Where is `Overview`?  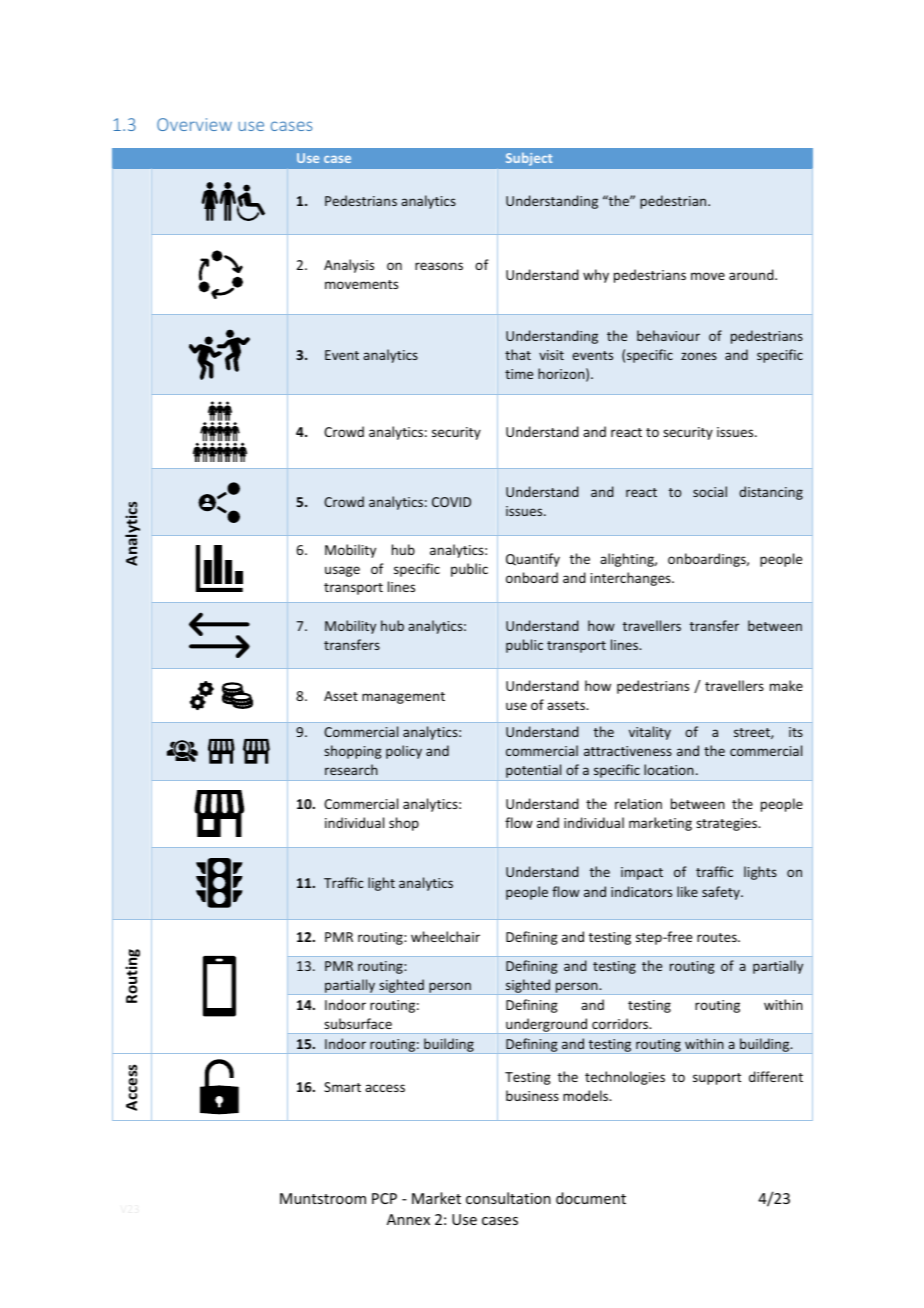
Overview is located at coordinates (194, 124).
